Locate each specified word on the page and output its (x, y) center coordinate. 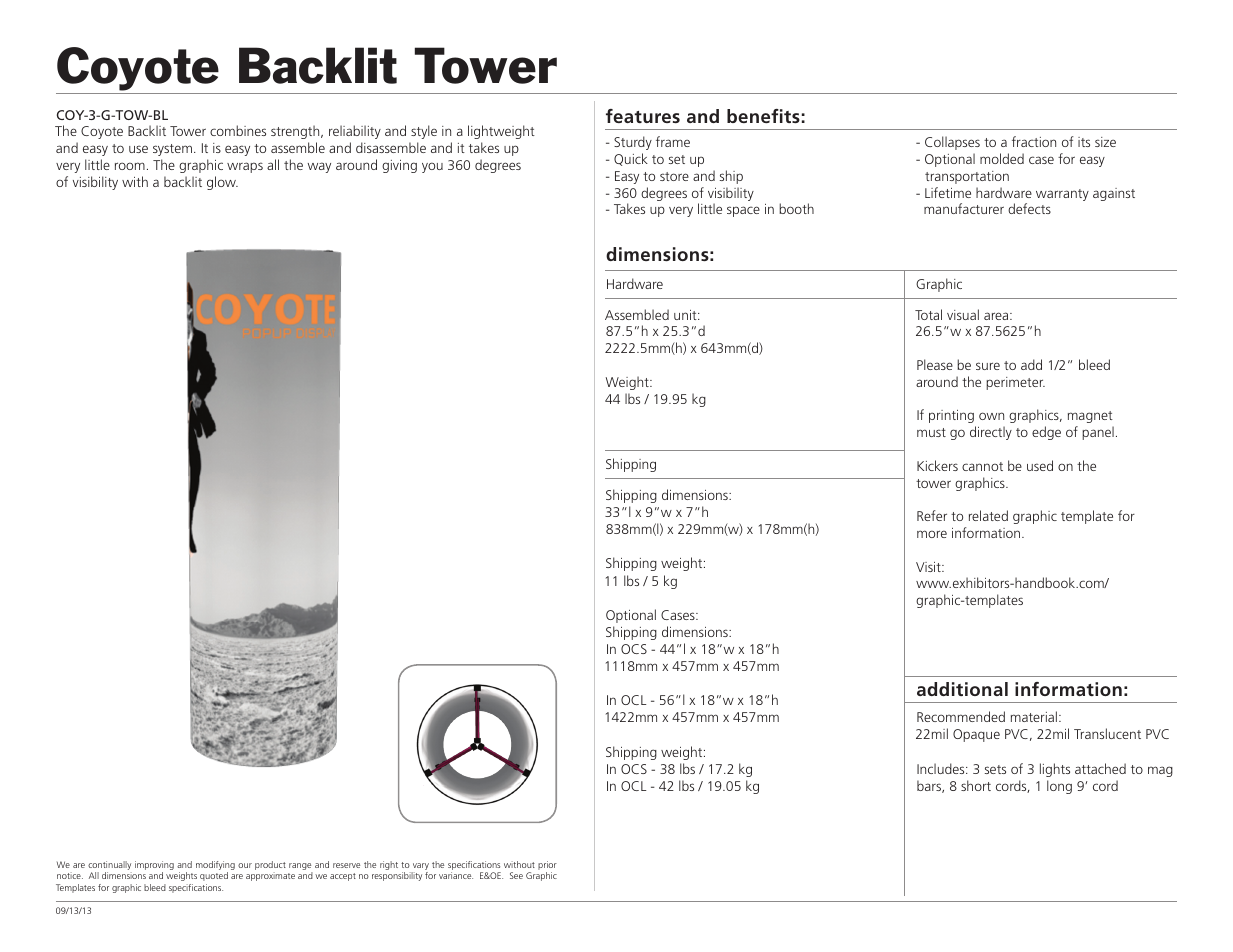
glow (222, 183)
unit (686, 315)
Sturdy (633, 143)
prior (547, 867)
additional (962, 689)
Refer (932, 515)
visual (963, 314)
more (932, 534)
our (245, 865)
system (172, 150)
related (988, 515)
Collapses (952, 143)
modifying (215, 867)
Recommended (961, 716)
